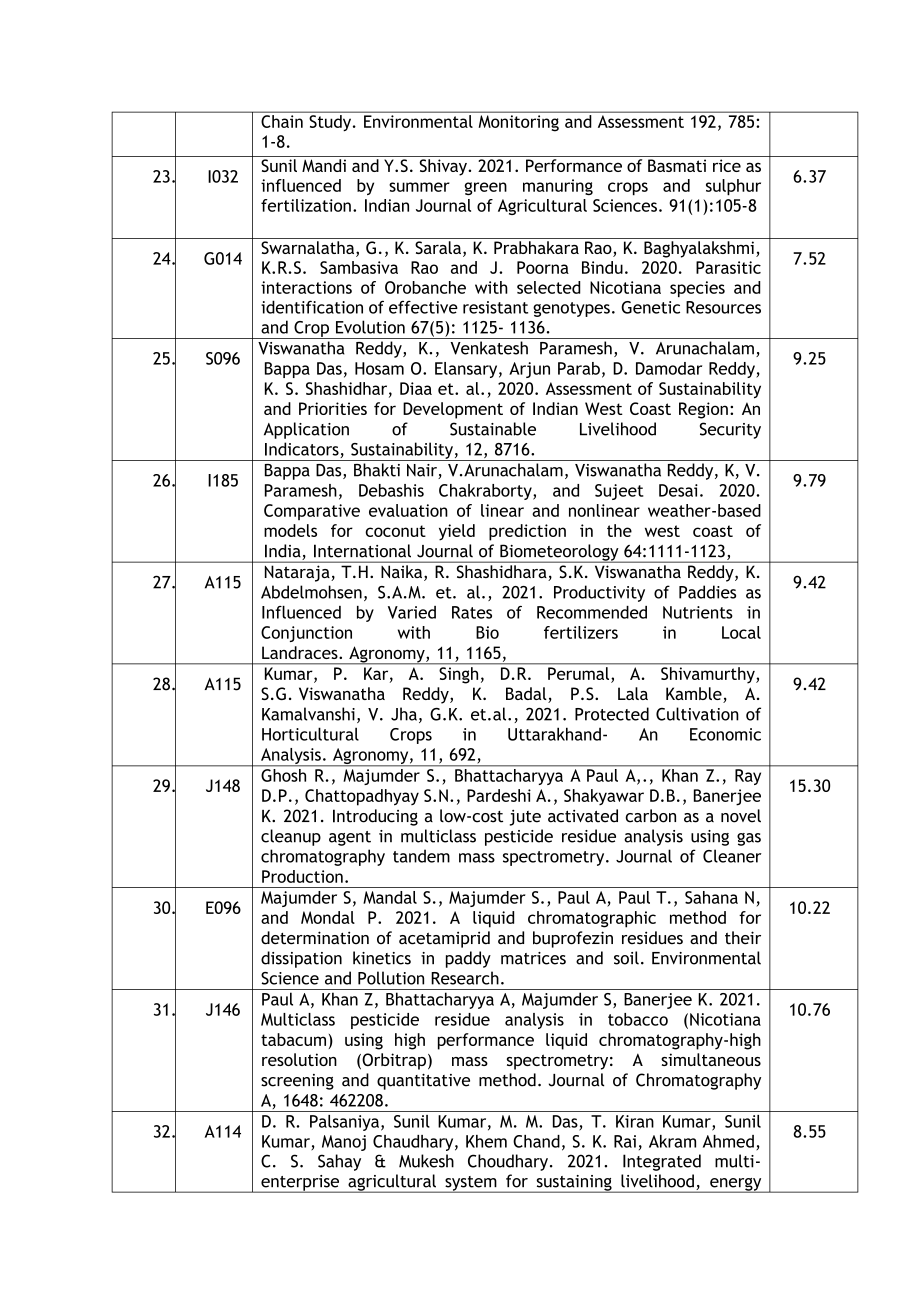 Image resolution: width=924 pixels, height=1308 pixels. What do you see at coordinates (344, 1143) in the image?
I see `Manoj` at bounding box center [344, 1143].
